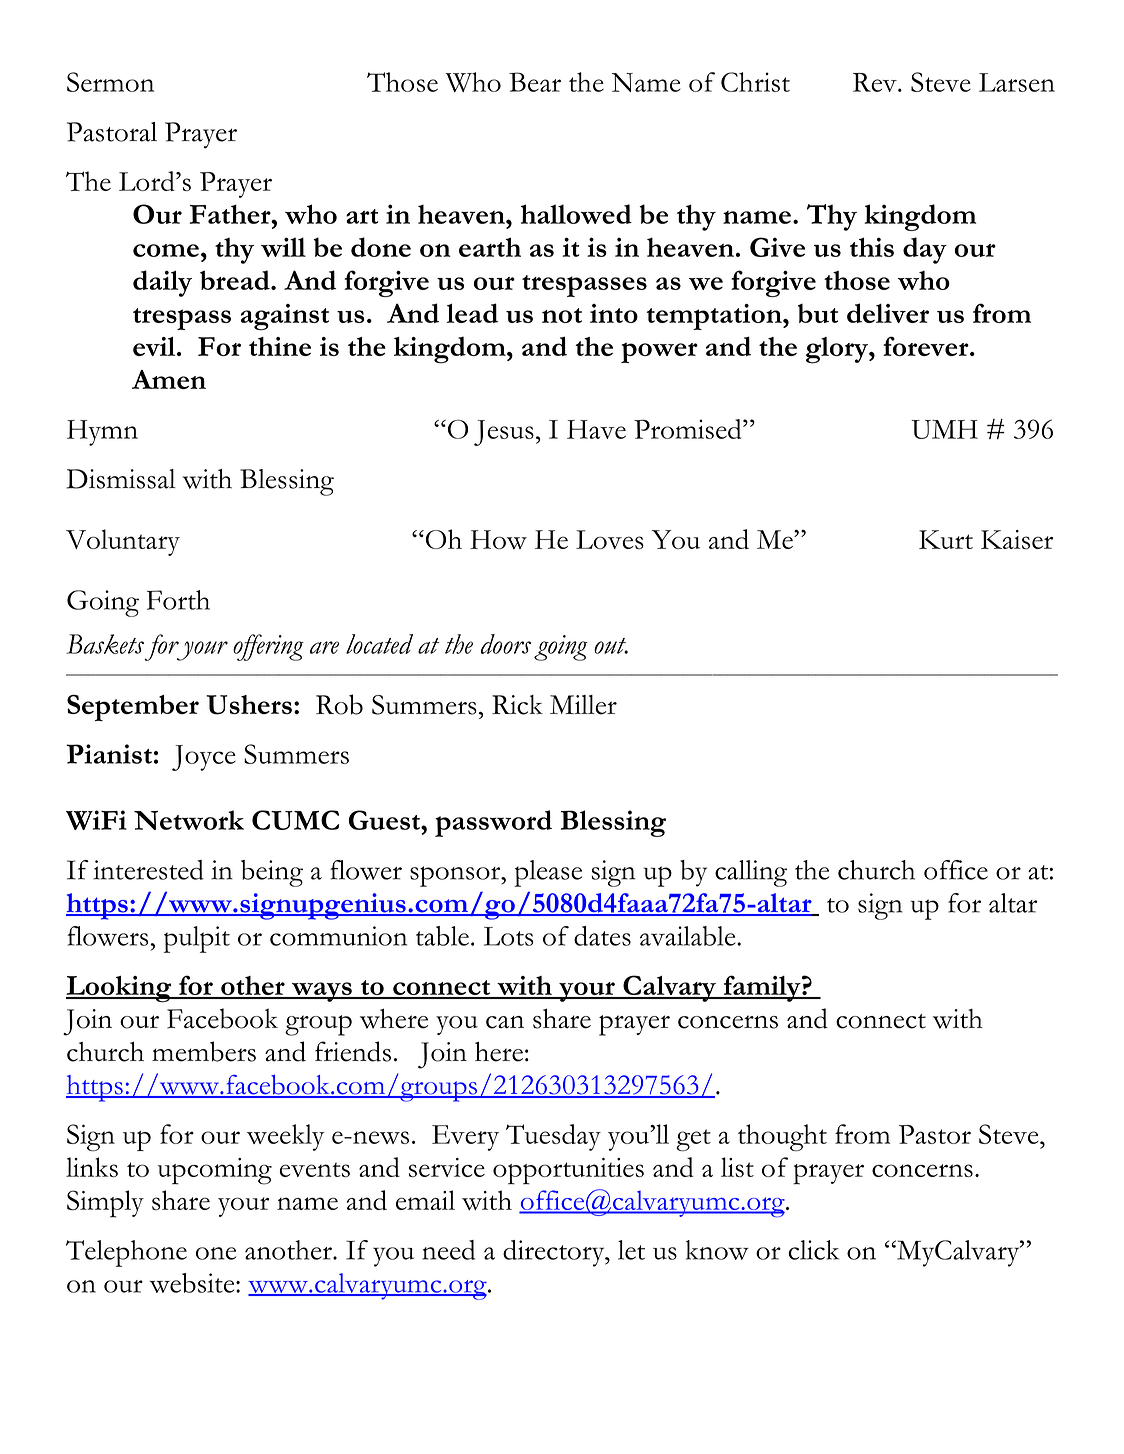 Image resolution: width=1124 pixels, height=1454 pixels. Describe the element at coordinates (946, 539) in the screenshot. I see `Kurt` at that location.
